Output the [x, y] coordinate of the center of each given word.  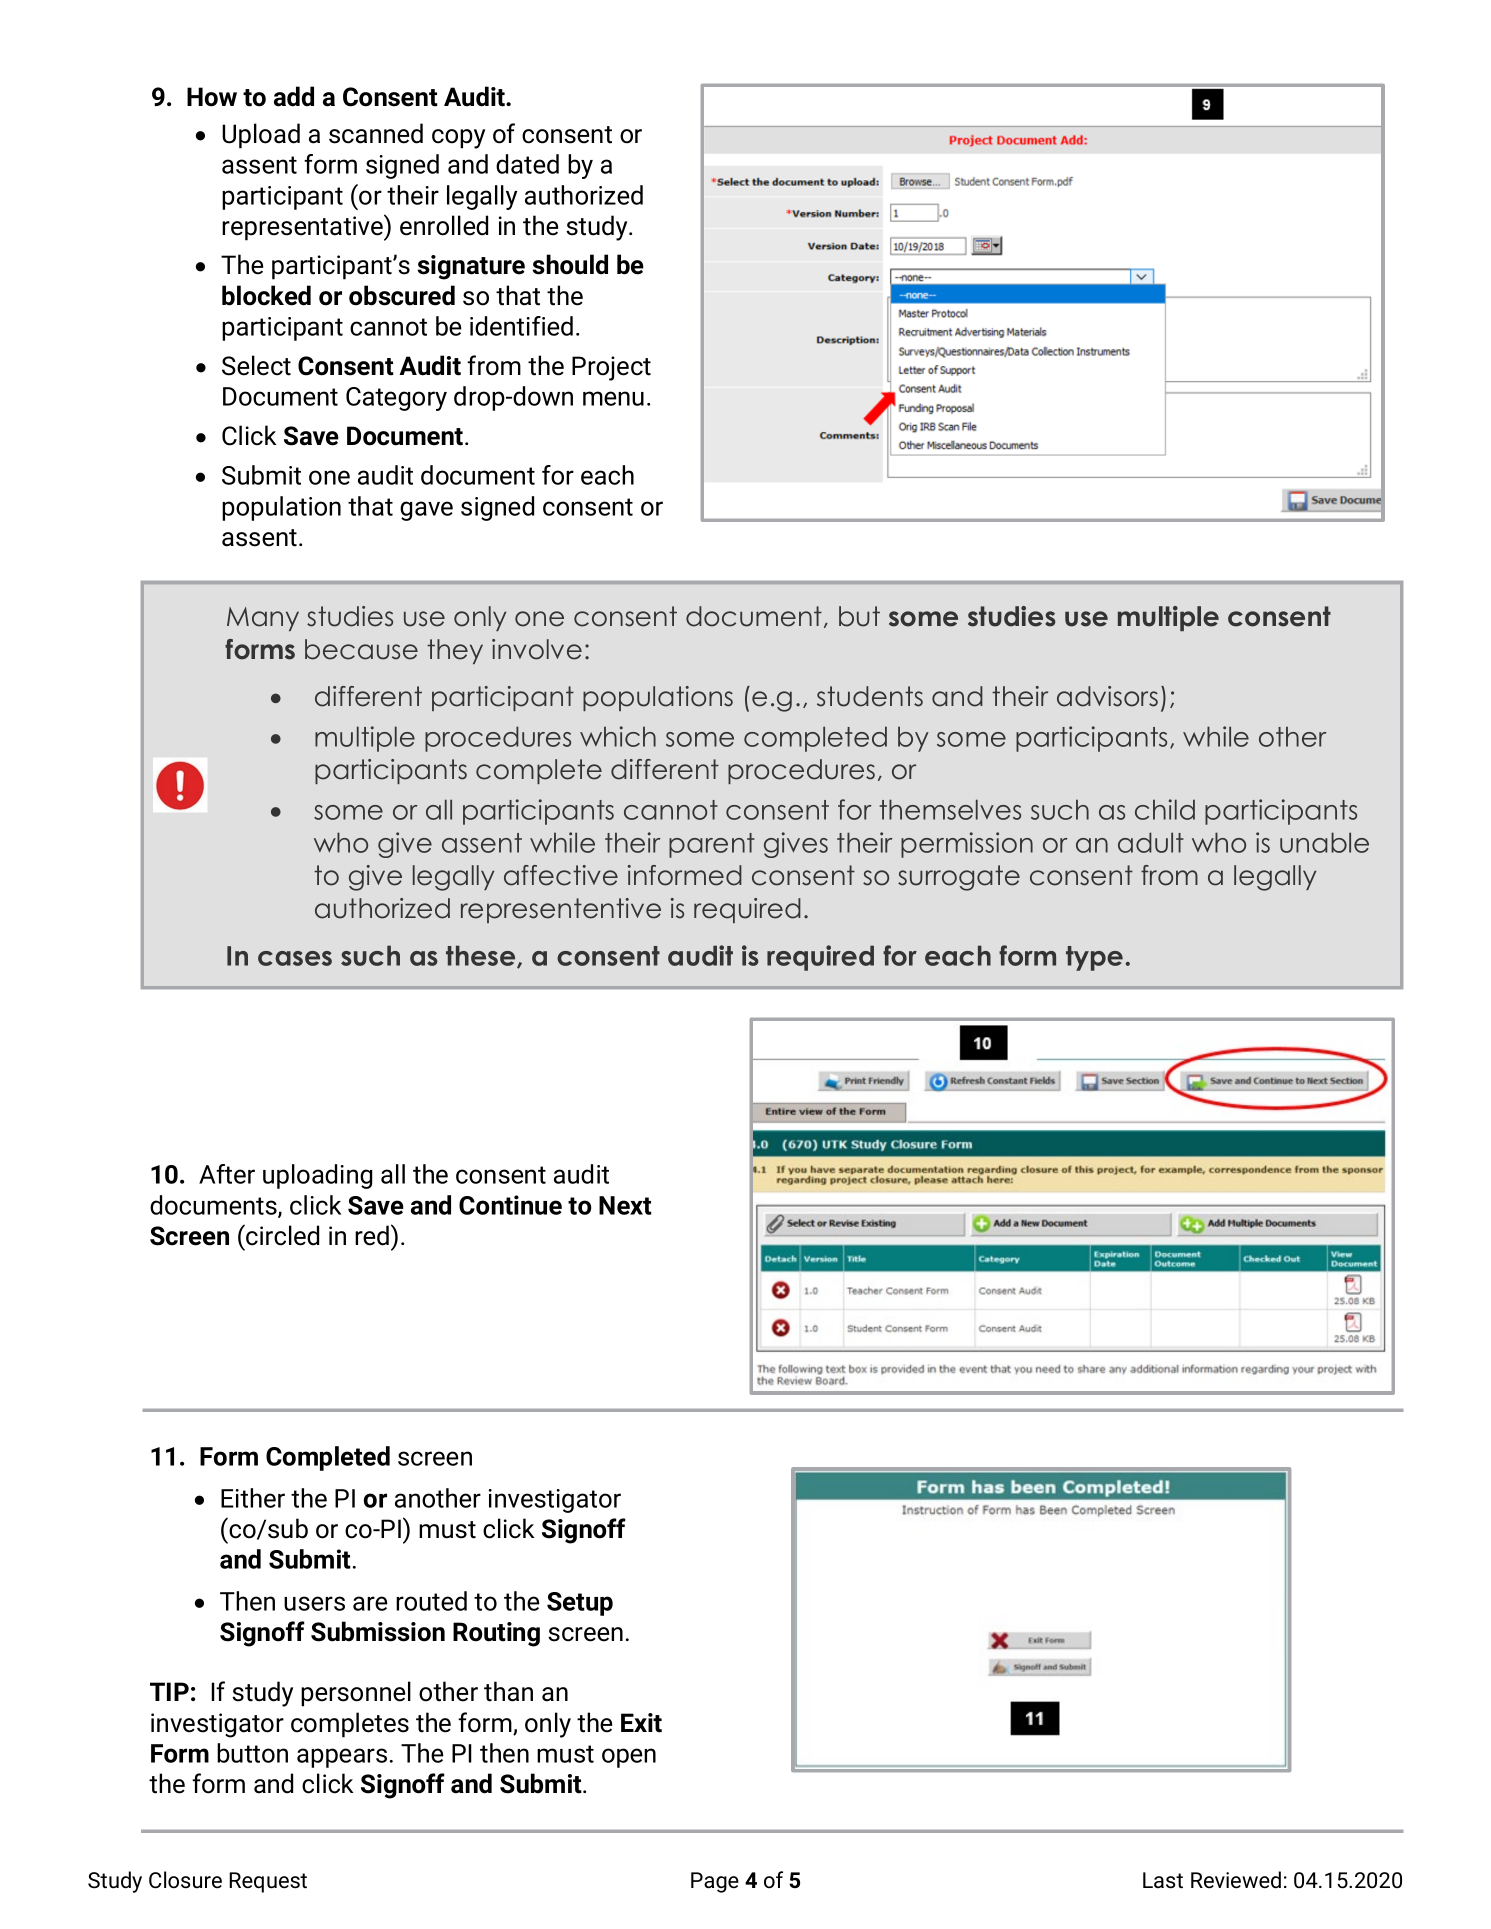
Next [625, 1205]
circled [281, 1235]
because [361, 649]
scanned [376, 133]
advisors [1107, 696]
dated [527, 164]
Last [1163, 1880]
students [870, 696]
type [1094, 958]
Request [268, 1882]
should [570, 264]
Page [715, 1882]
